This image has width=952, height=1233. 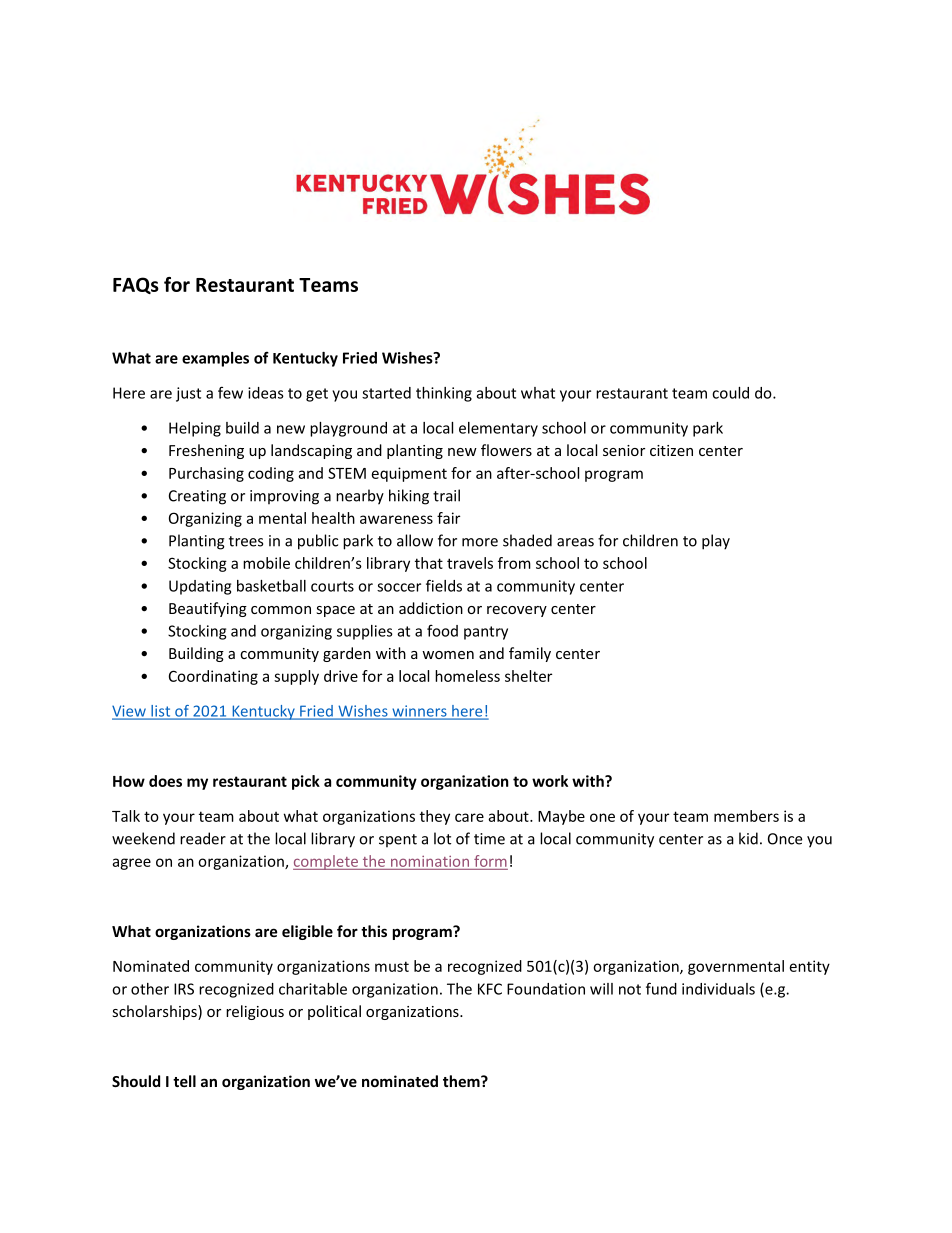 I want to click on kid, so click(x=748, y=838).
